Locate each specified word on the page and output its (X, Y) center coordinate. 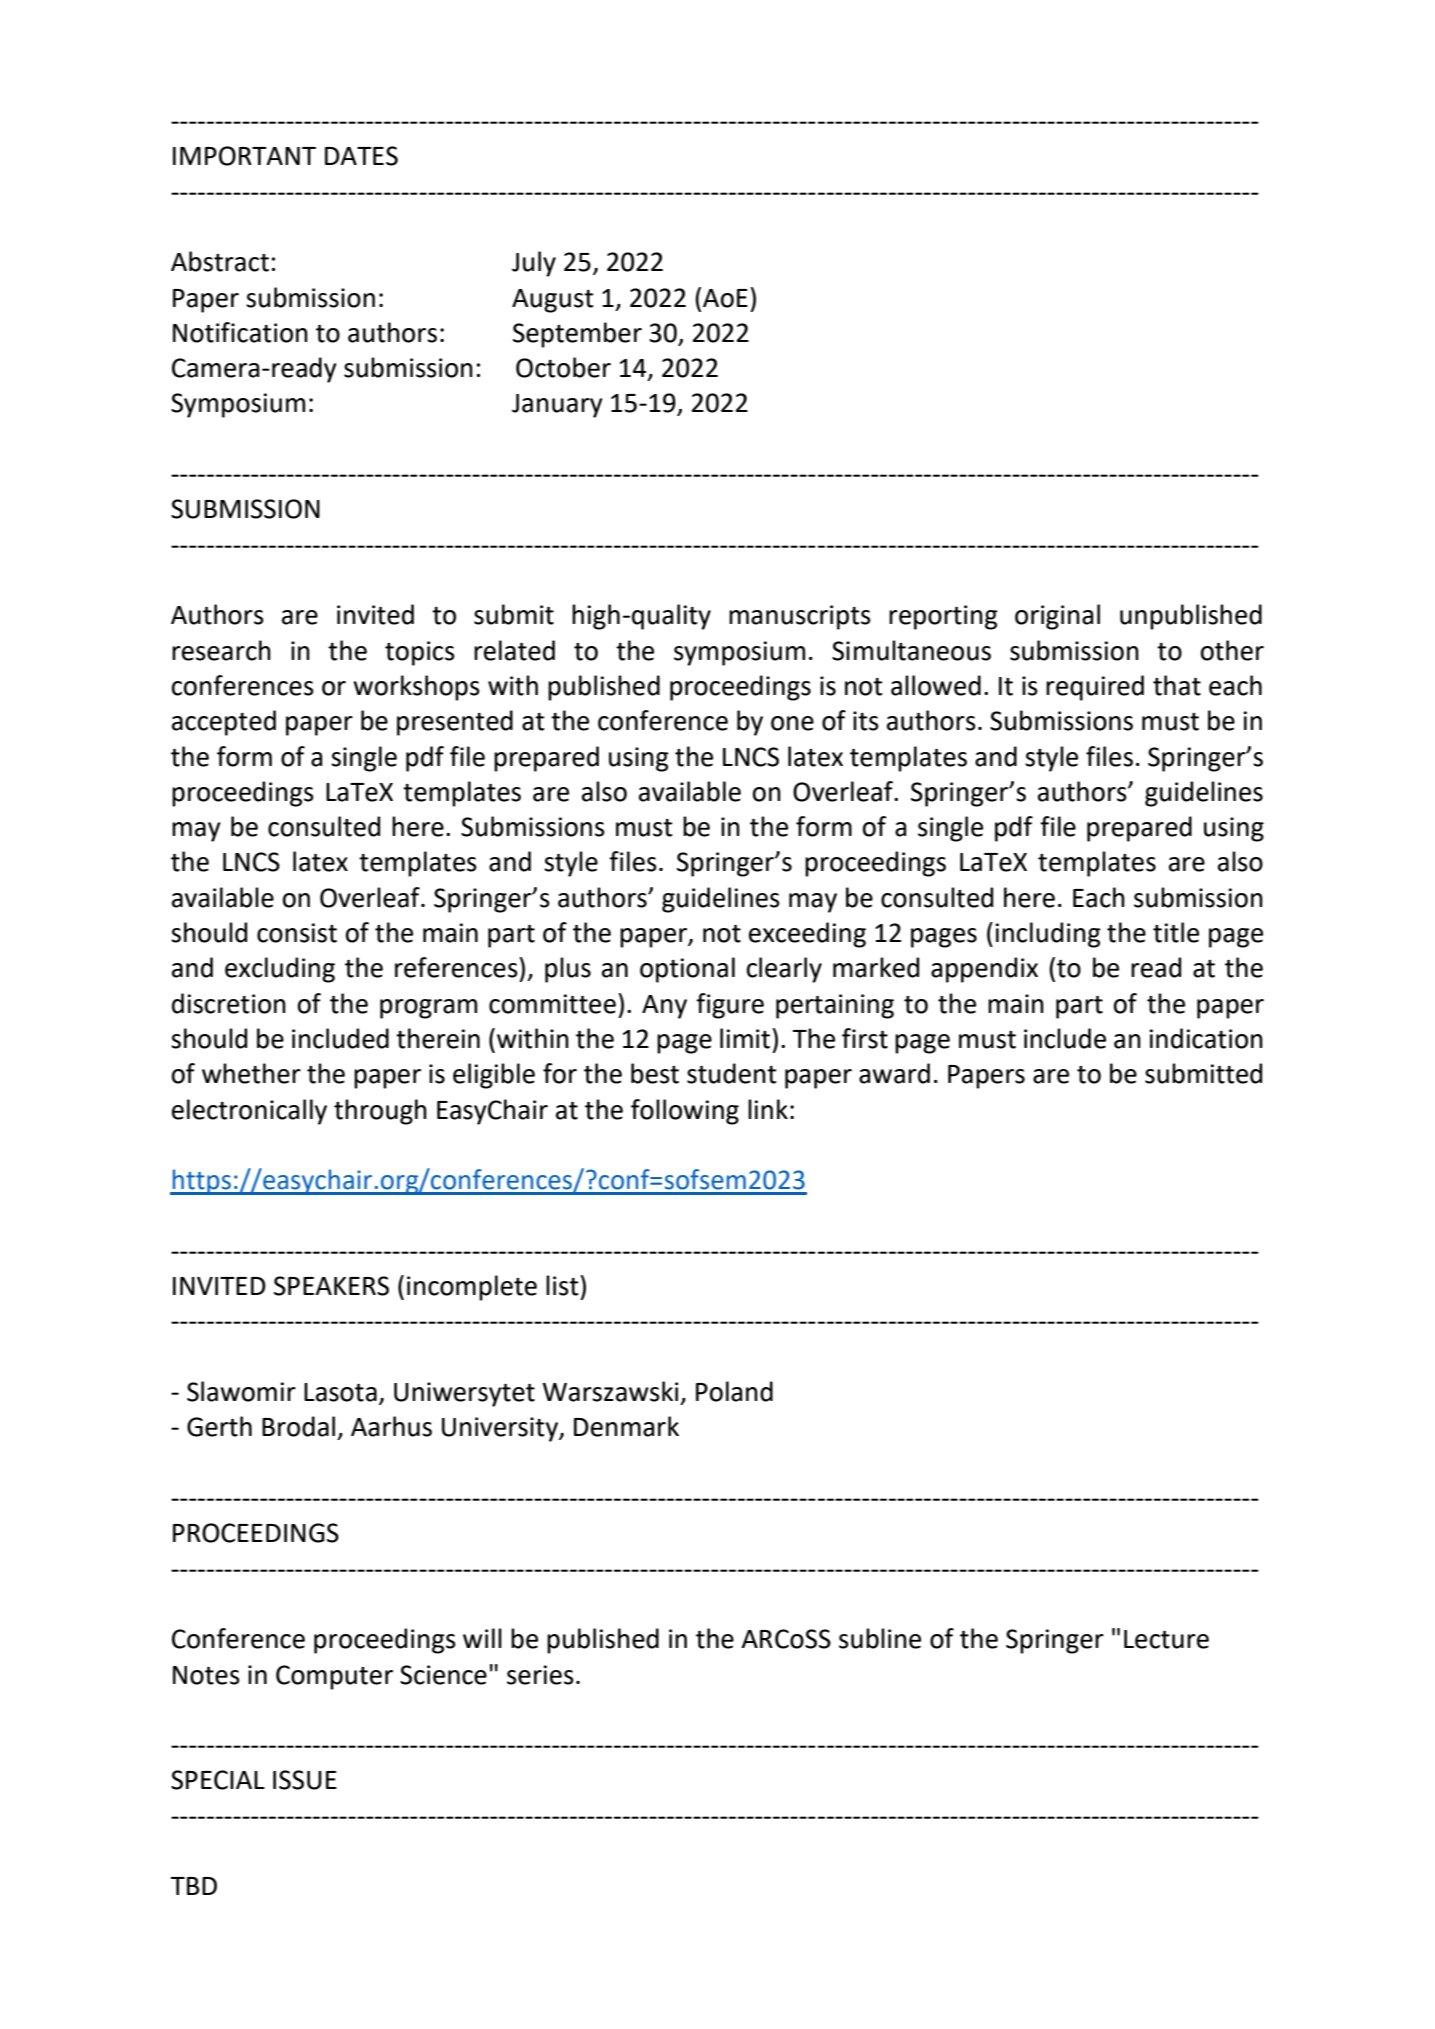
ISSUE (305, 1780)
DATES (361, 156)
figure (730, 1006)
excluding (280, 970)
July (534, 264)
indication (1206, 1038)
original (1057, 617)
